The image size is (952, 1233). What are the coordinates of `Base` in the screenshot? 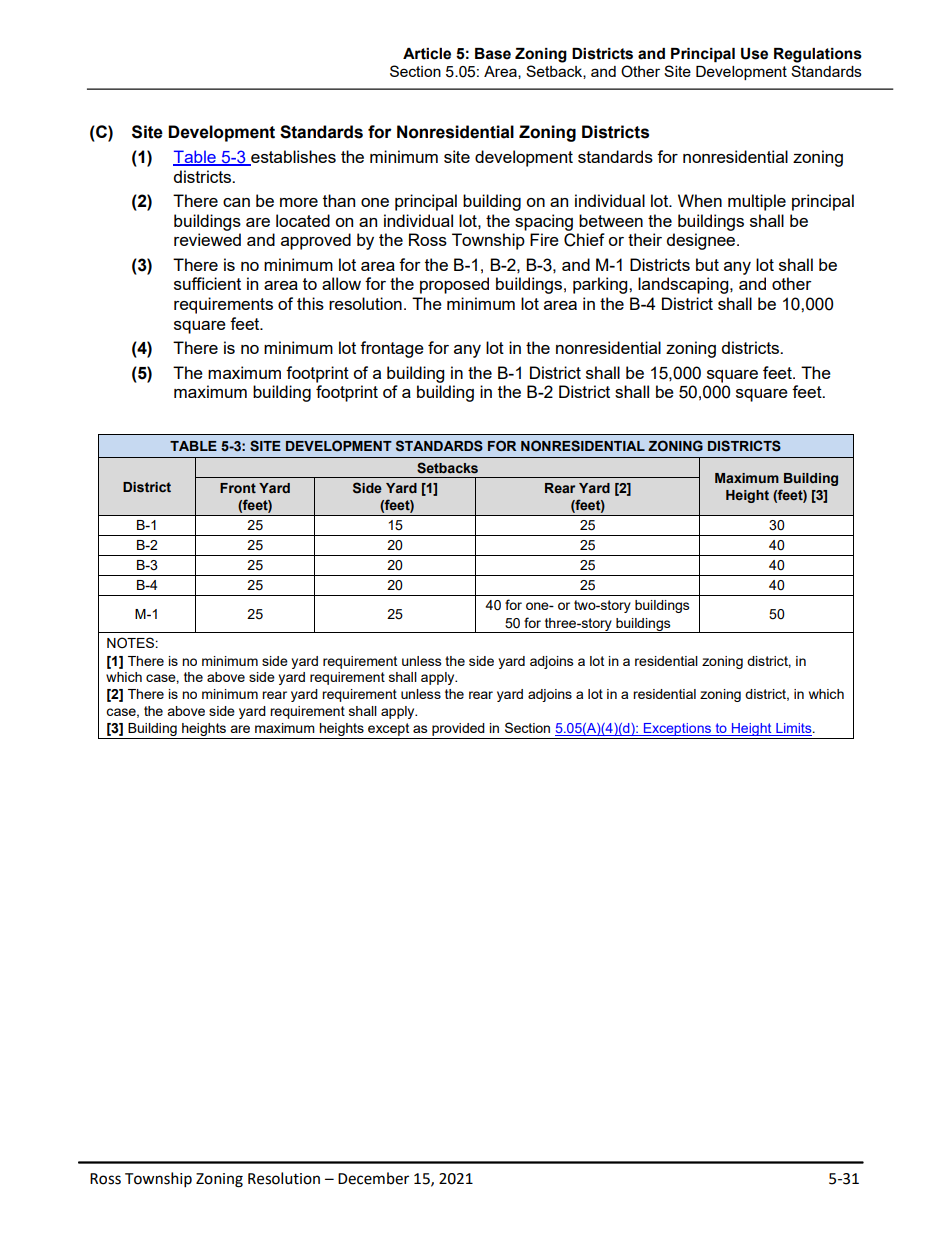 It's located at (493, 54).
